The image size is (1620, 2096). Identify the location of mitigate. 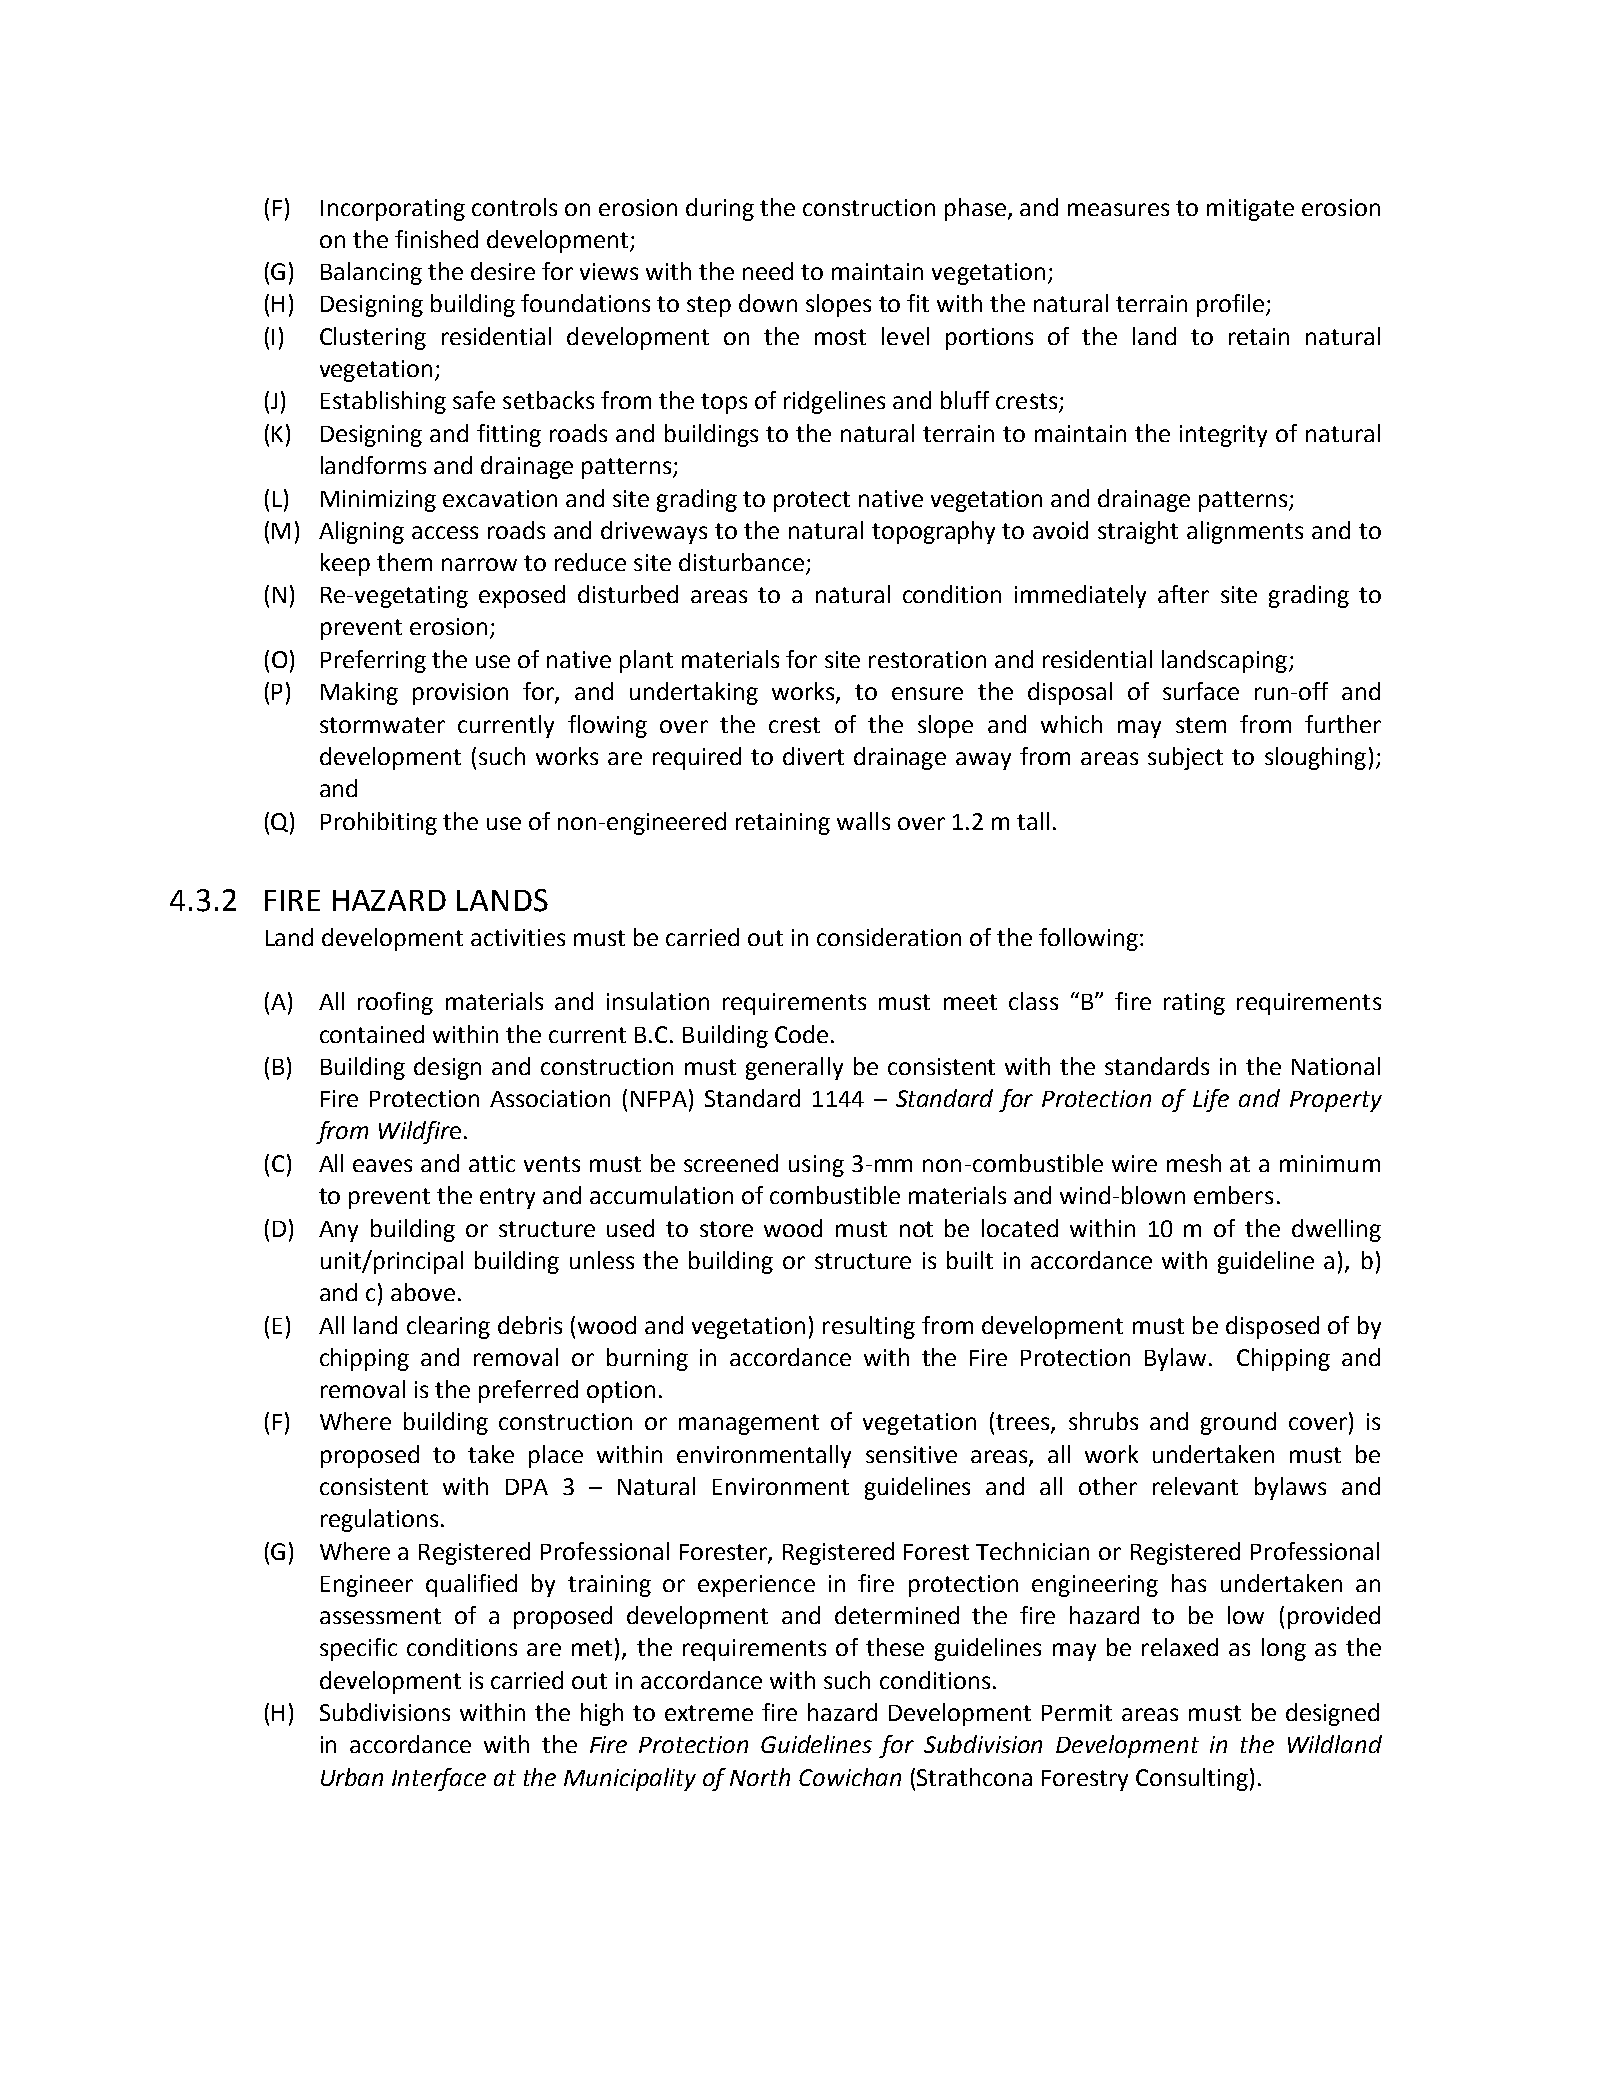
(1250, 210).
